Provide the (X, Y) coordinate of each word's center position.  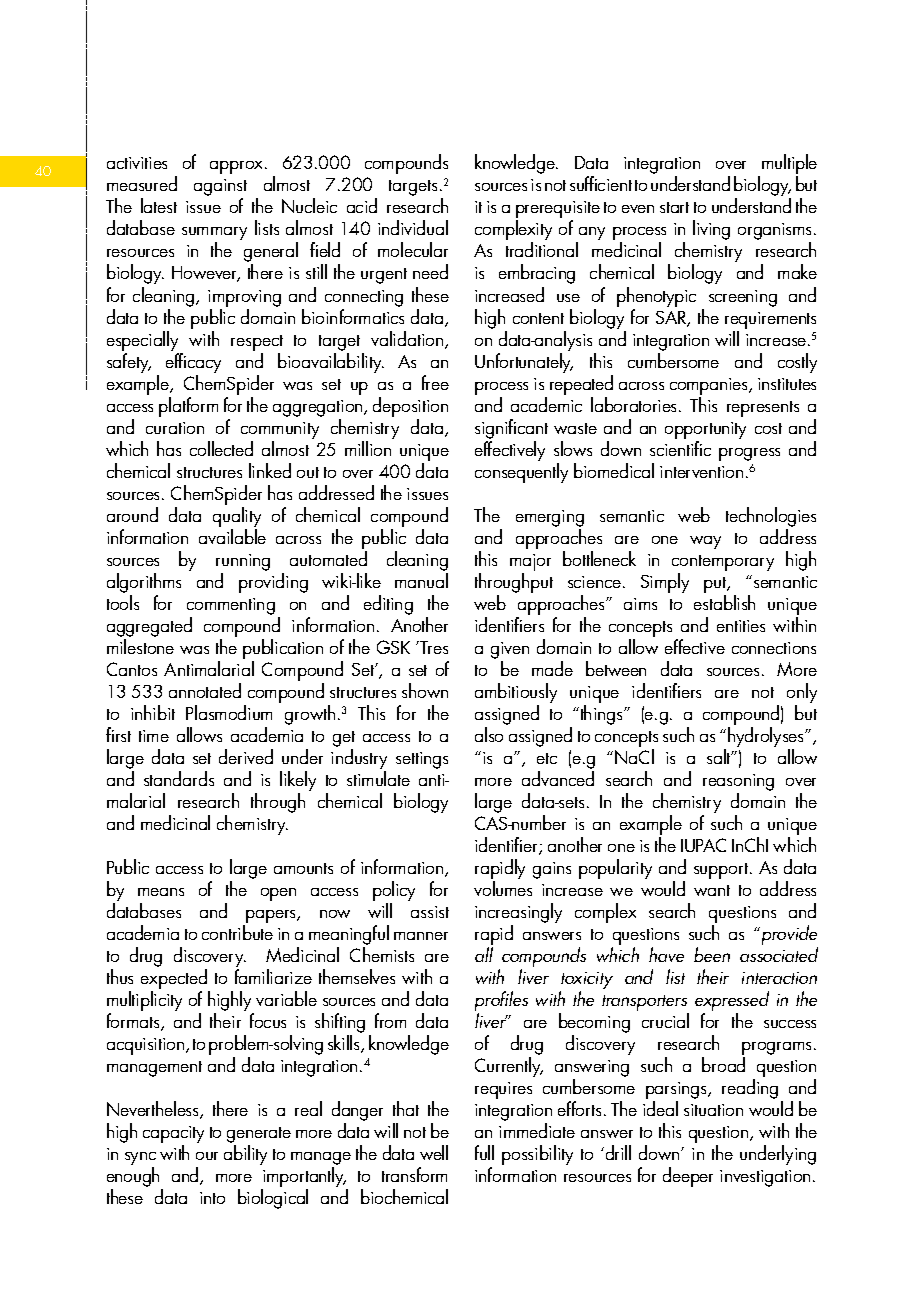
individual (413, 227)
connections (774, 648)
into (212, 1198)
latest (159, 205)
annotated (205, 690)
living (711, 230)
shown (425, 690)
